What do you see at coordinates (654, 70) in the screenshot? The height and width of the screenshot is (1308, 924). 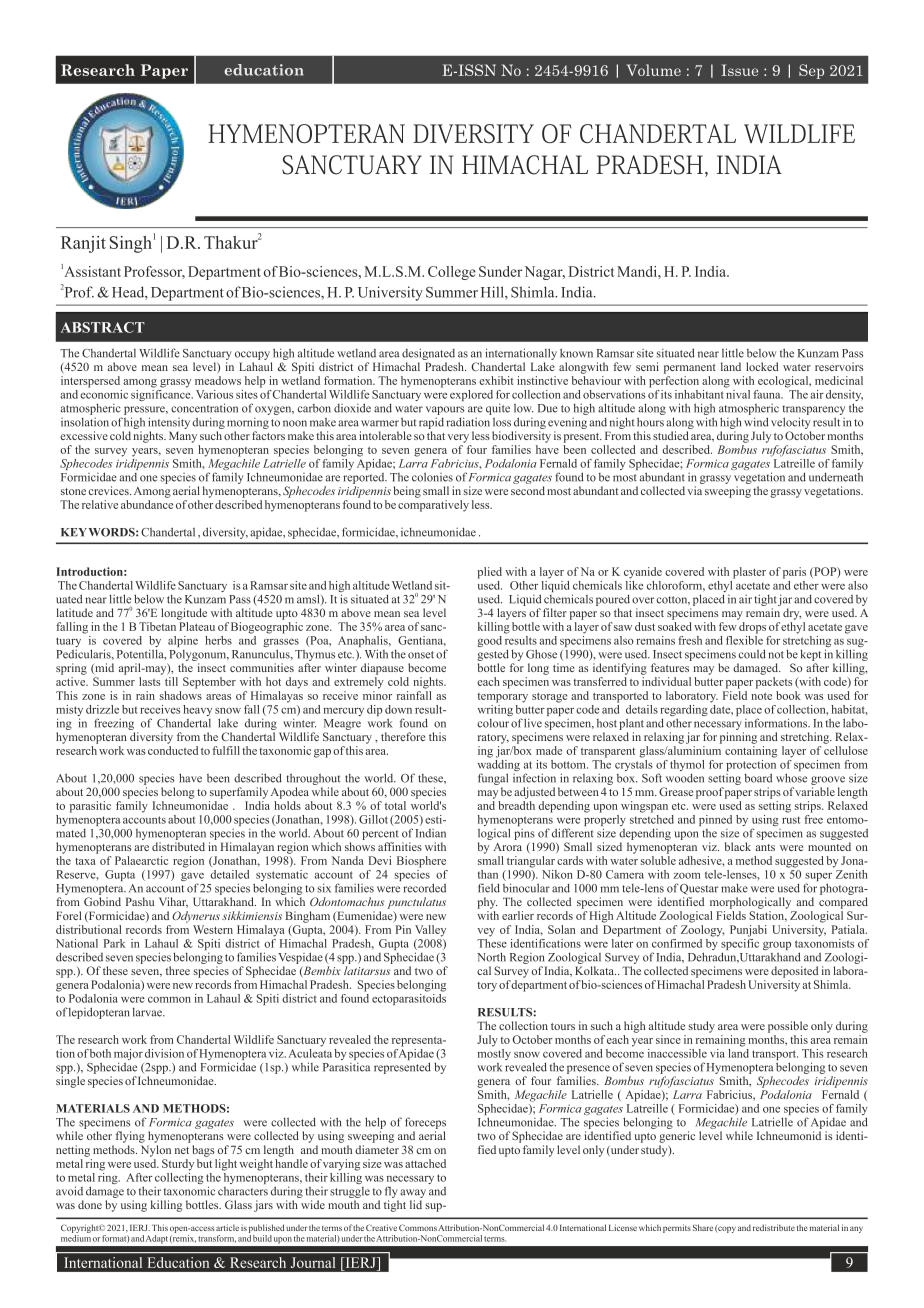 I see `Volume` at bounding box center [654, 70].
